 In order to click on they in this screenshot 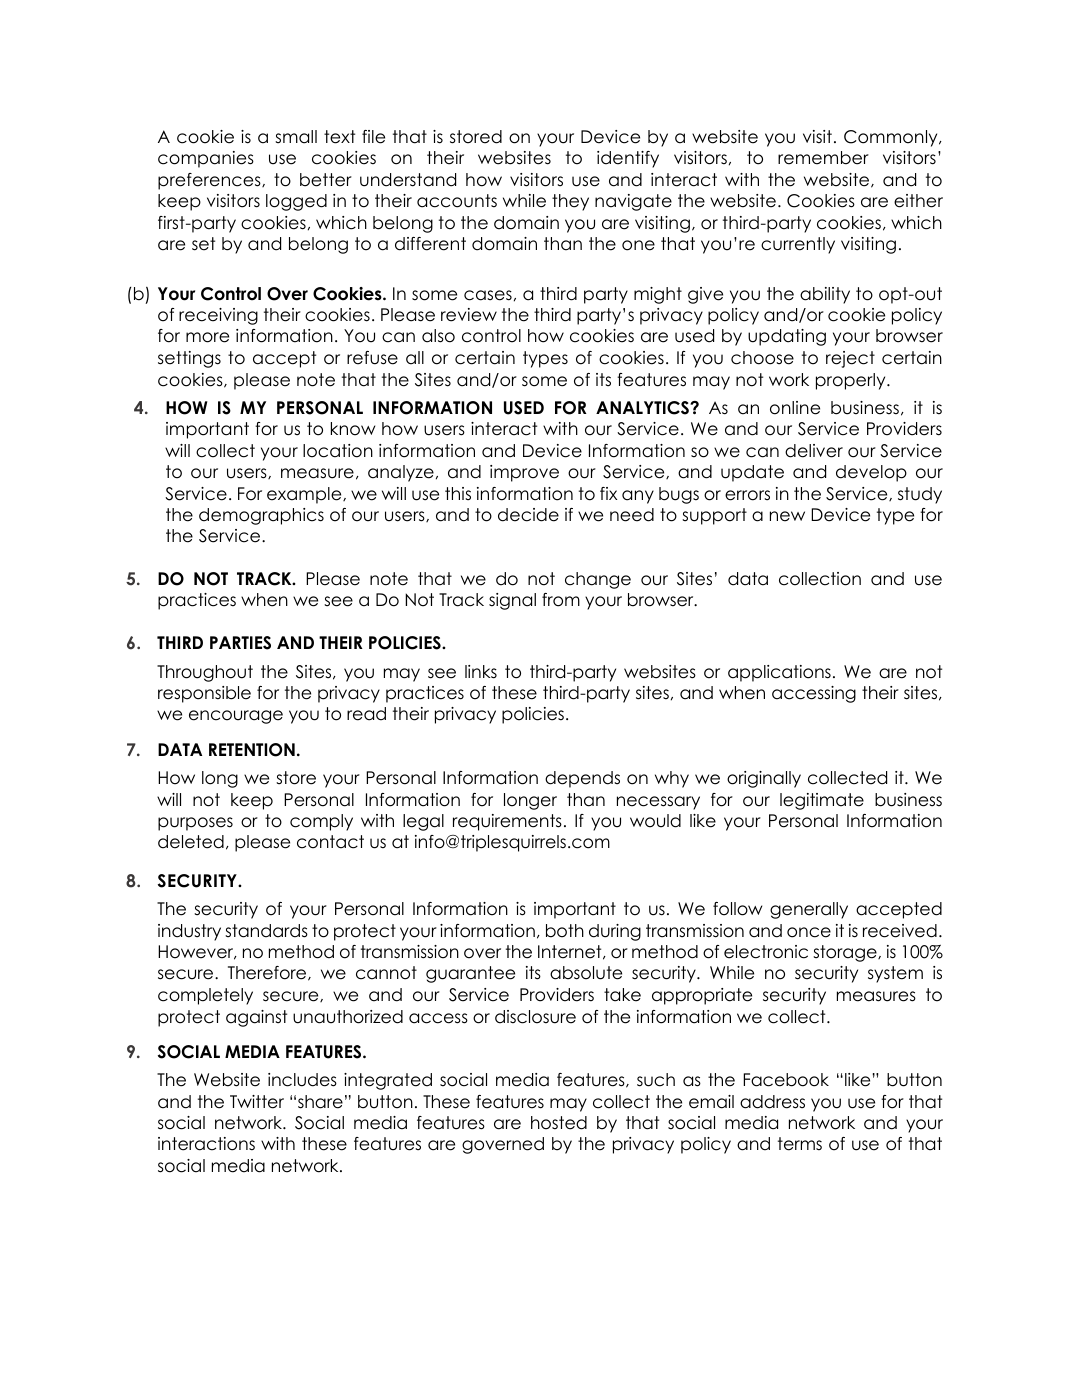, I will do `click(570, 202)`.
